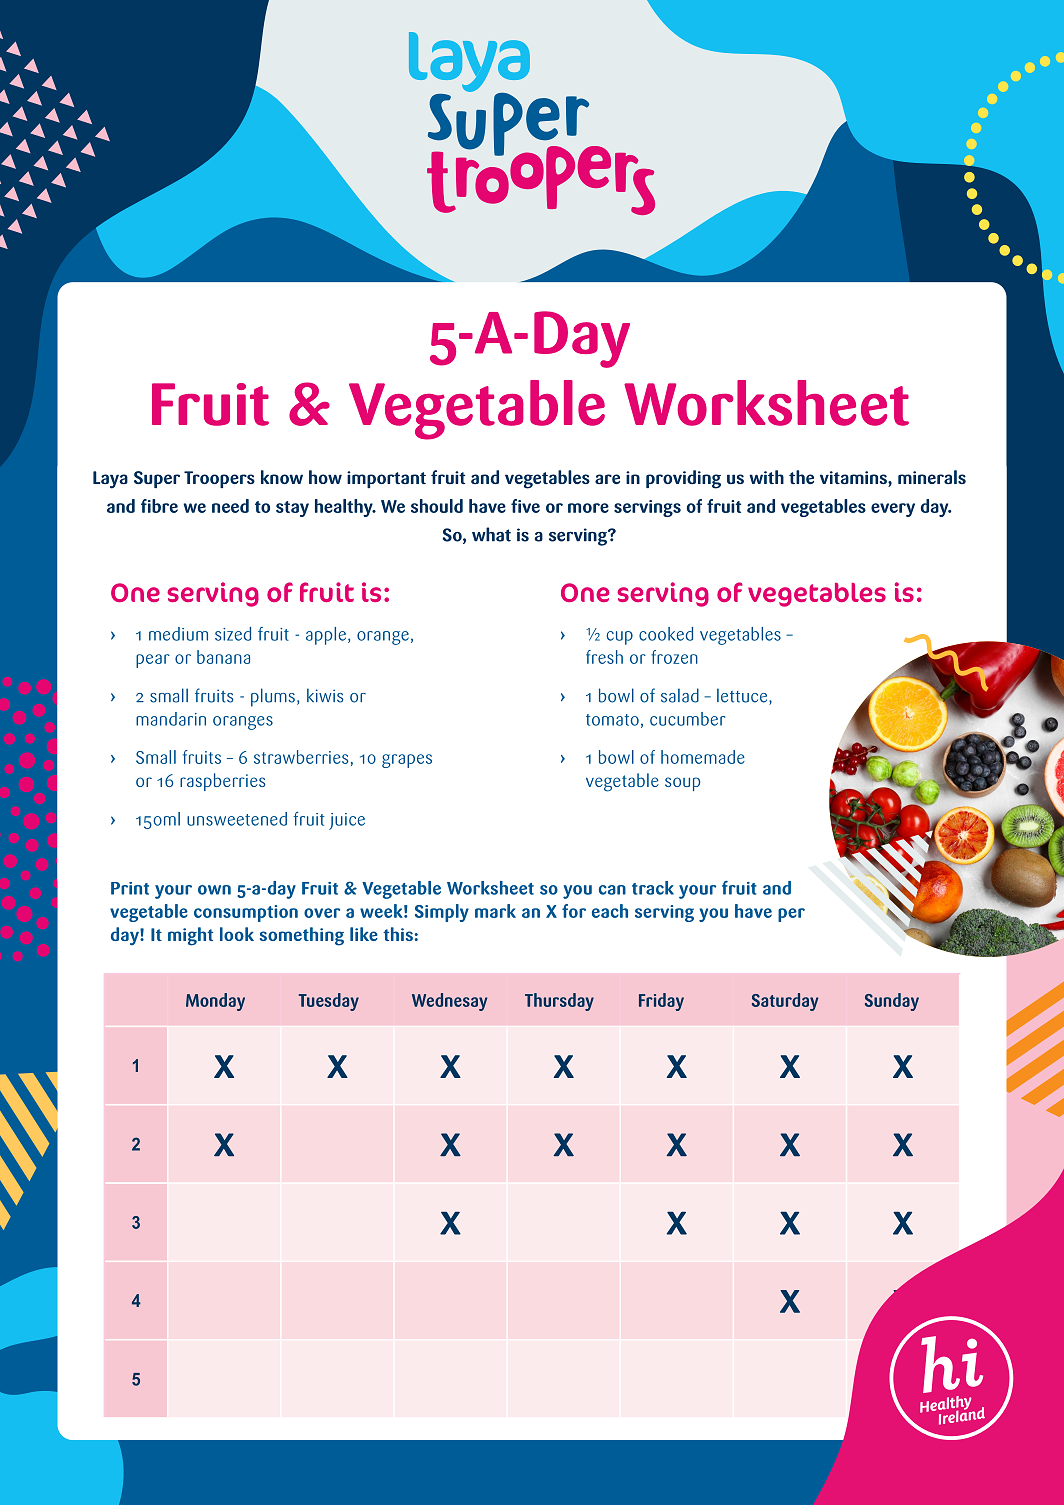  What do you see at coordinates (525, 506) in the page?
I see `five` at bounding box center [525, 506].
